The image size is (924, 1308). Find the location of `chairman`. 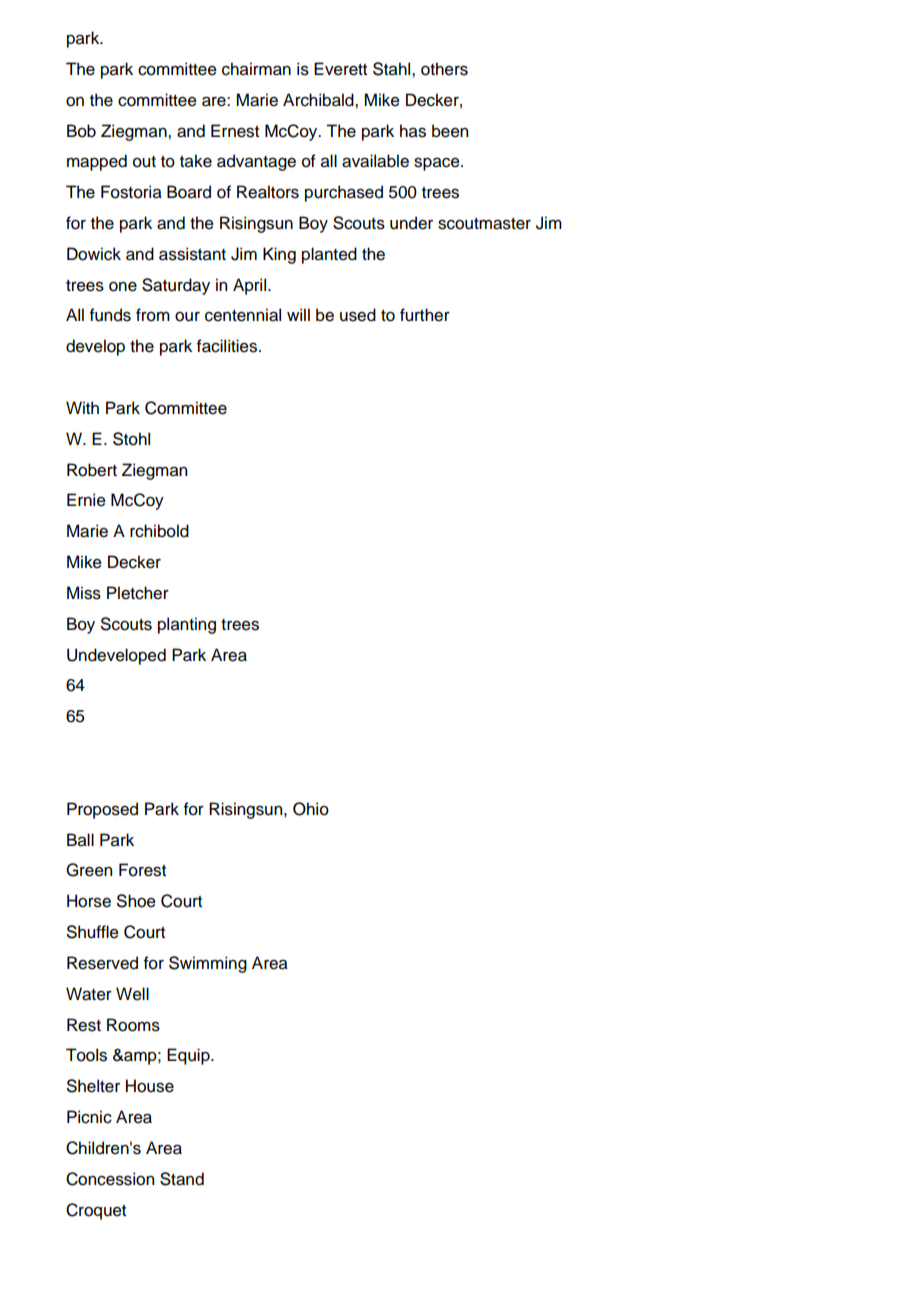

chairman is located at coordinates (256, 69).
